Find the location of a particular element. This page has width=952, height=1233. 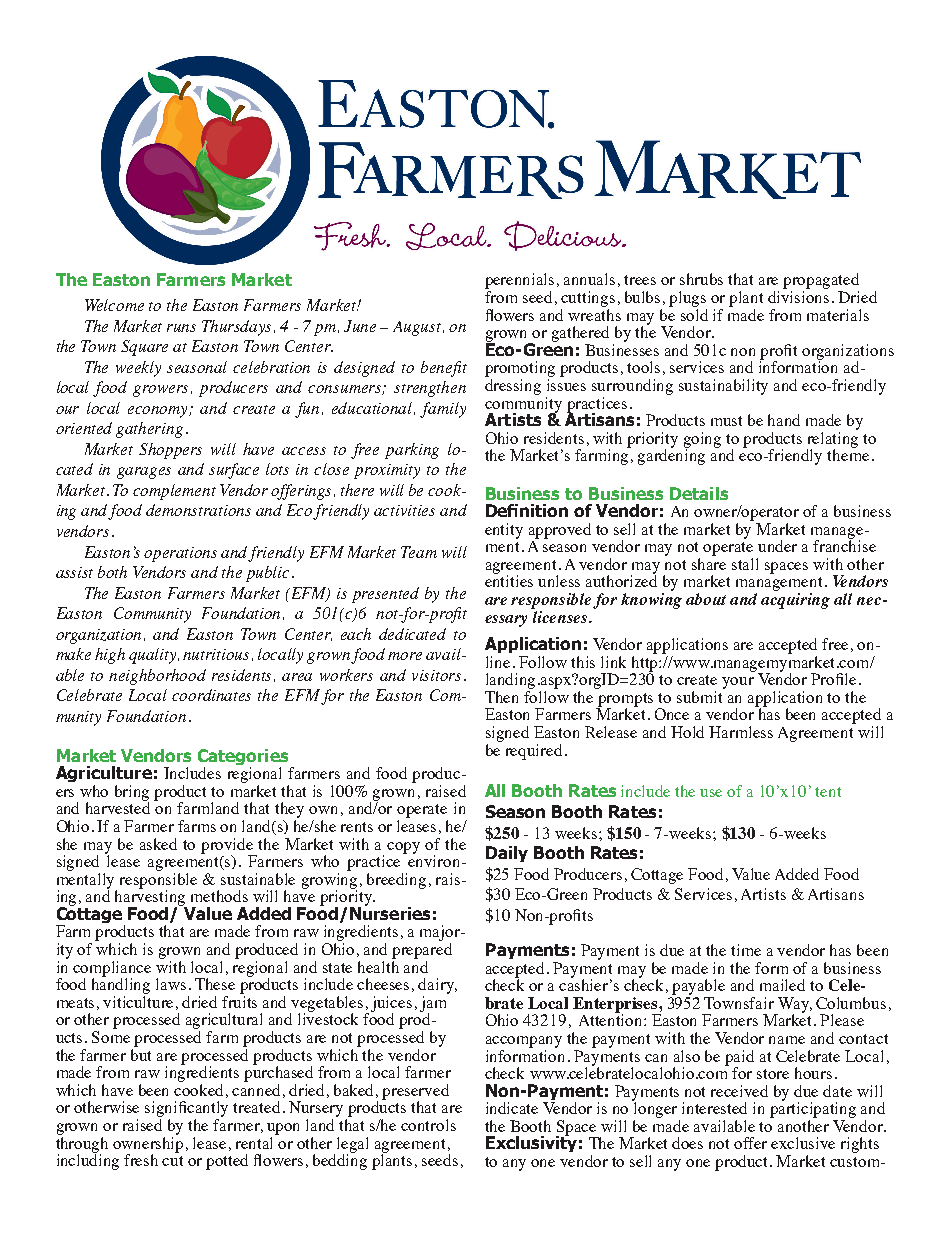

stall is located at coordinates (745, 564).
